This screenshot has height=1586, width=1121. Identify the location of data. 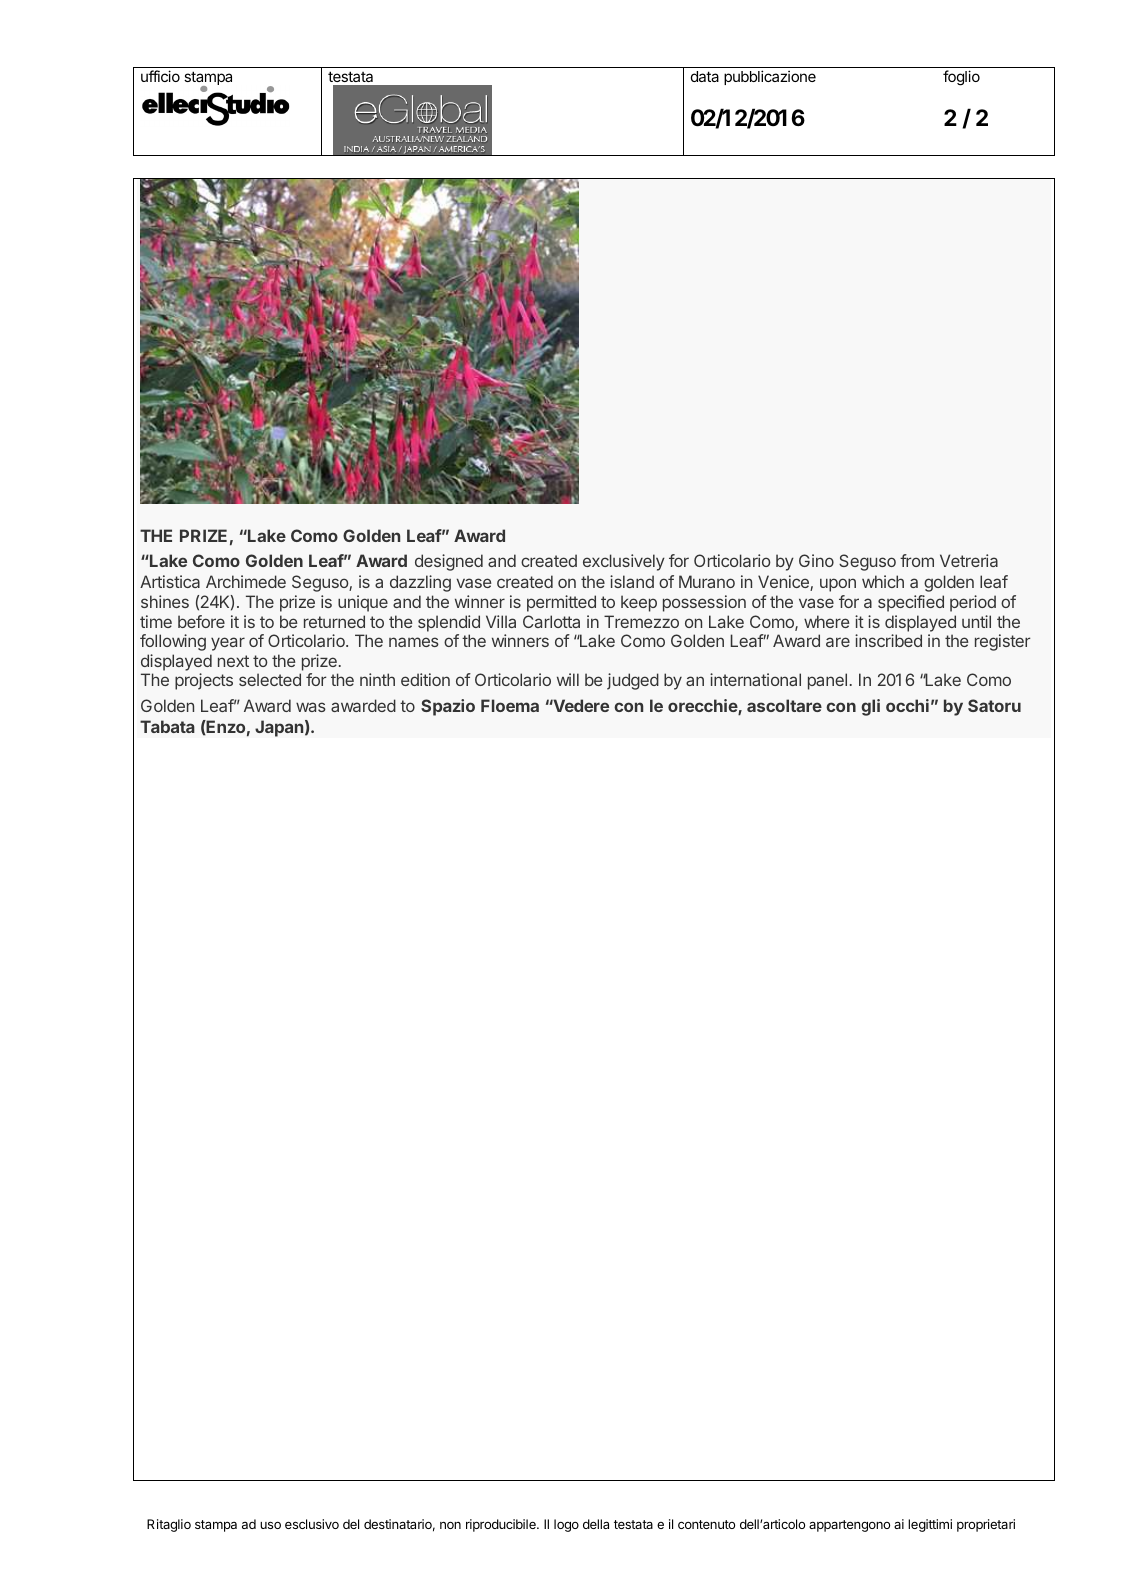
(705, 76).
